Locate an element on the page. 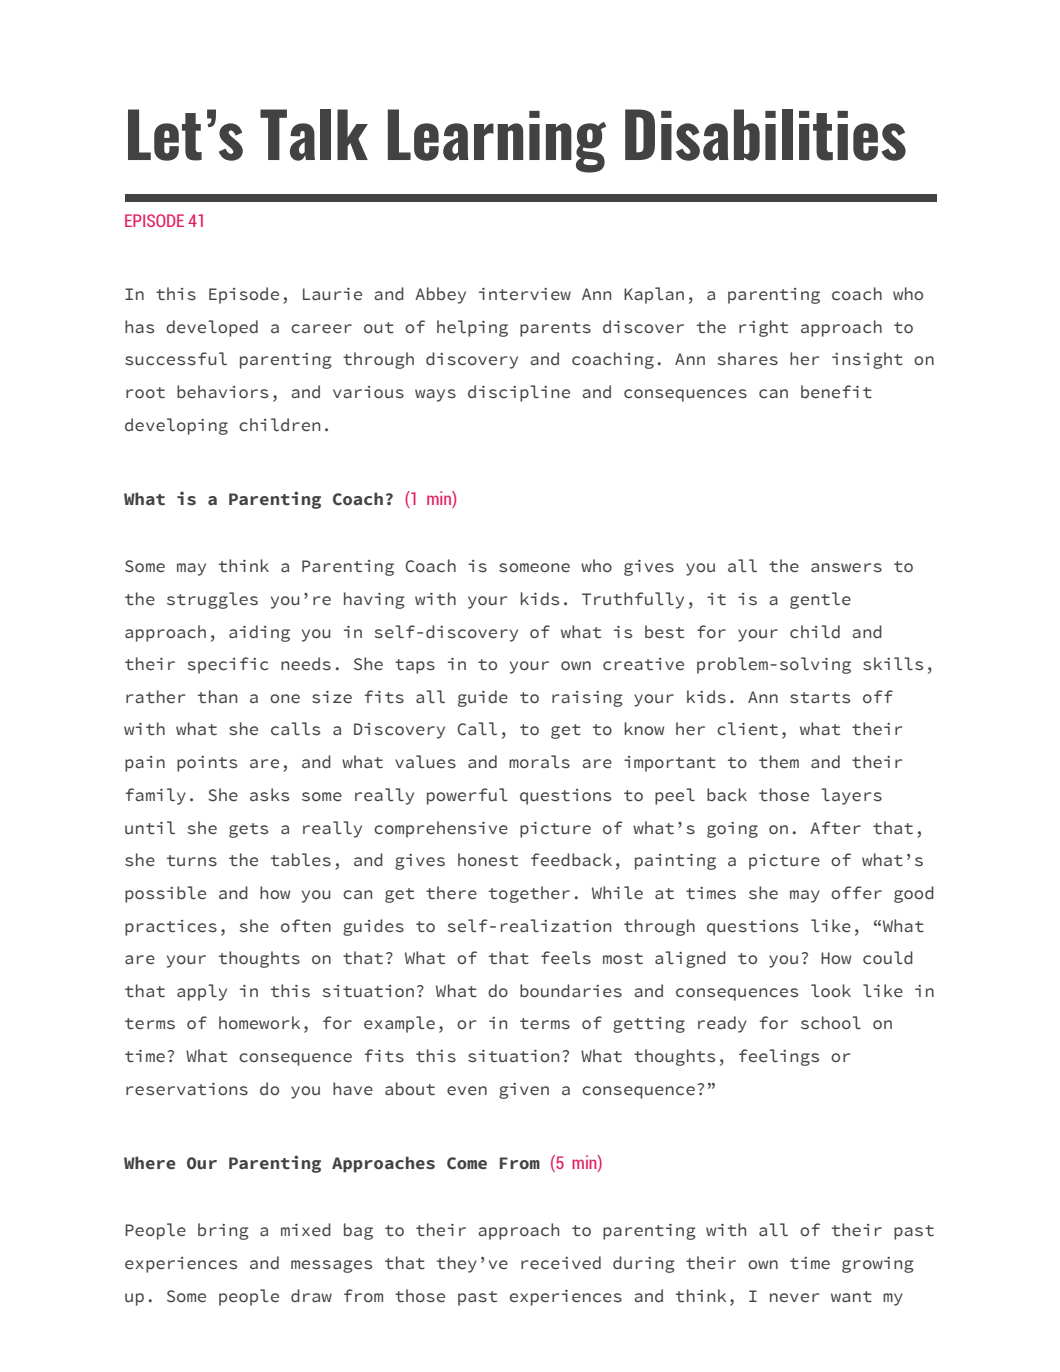 Image resolution: width=1060 pixels, height=1372 pixels. starts is located at coordinates (820, 698).
